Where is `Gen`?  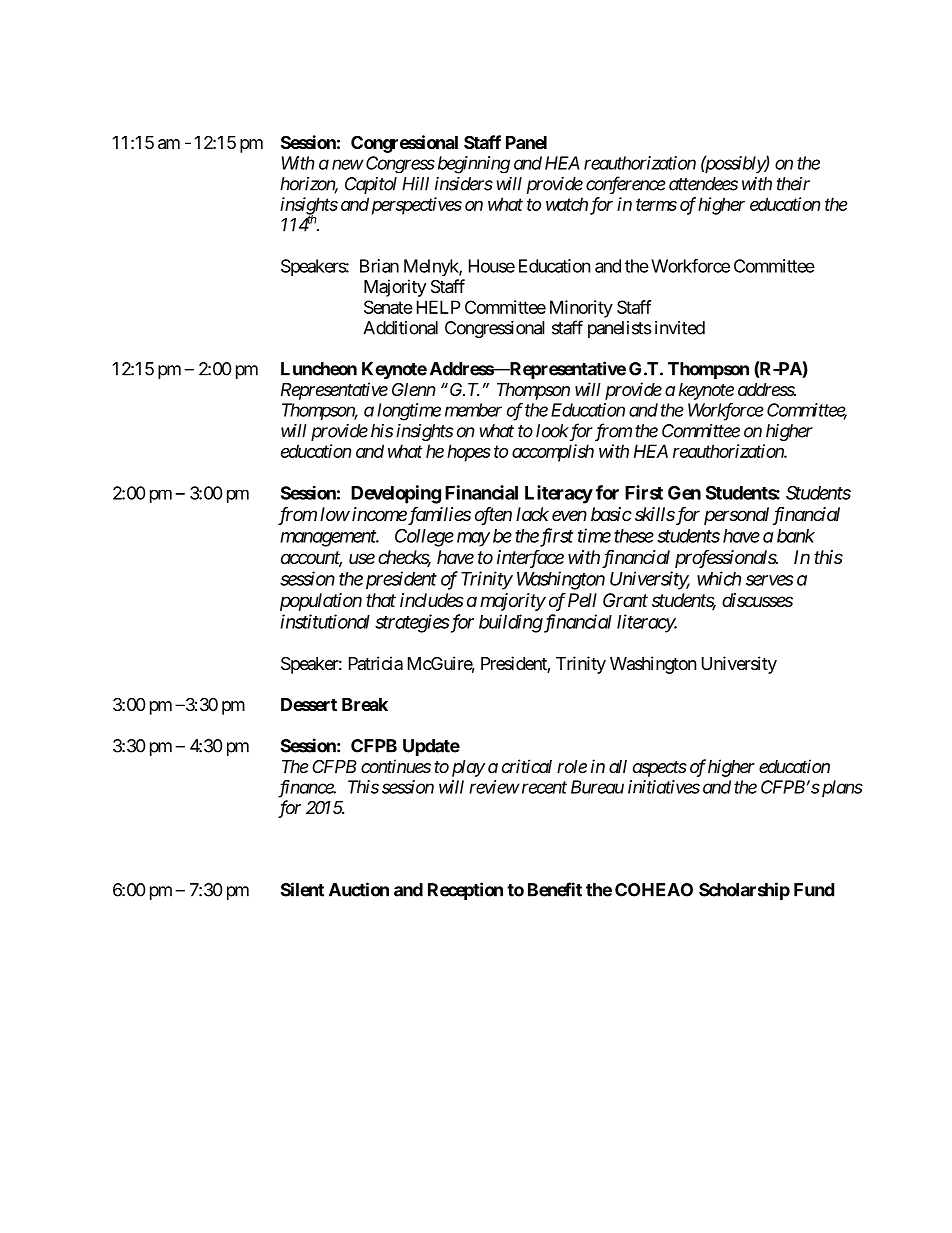 Gen is located at coordinates (684, 492).
